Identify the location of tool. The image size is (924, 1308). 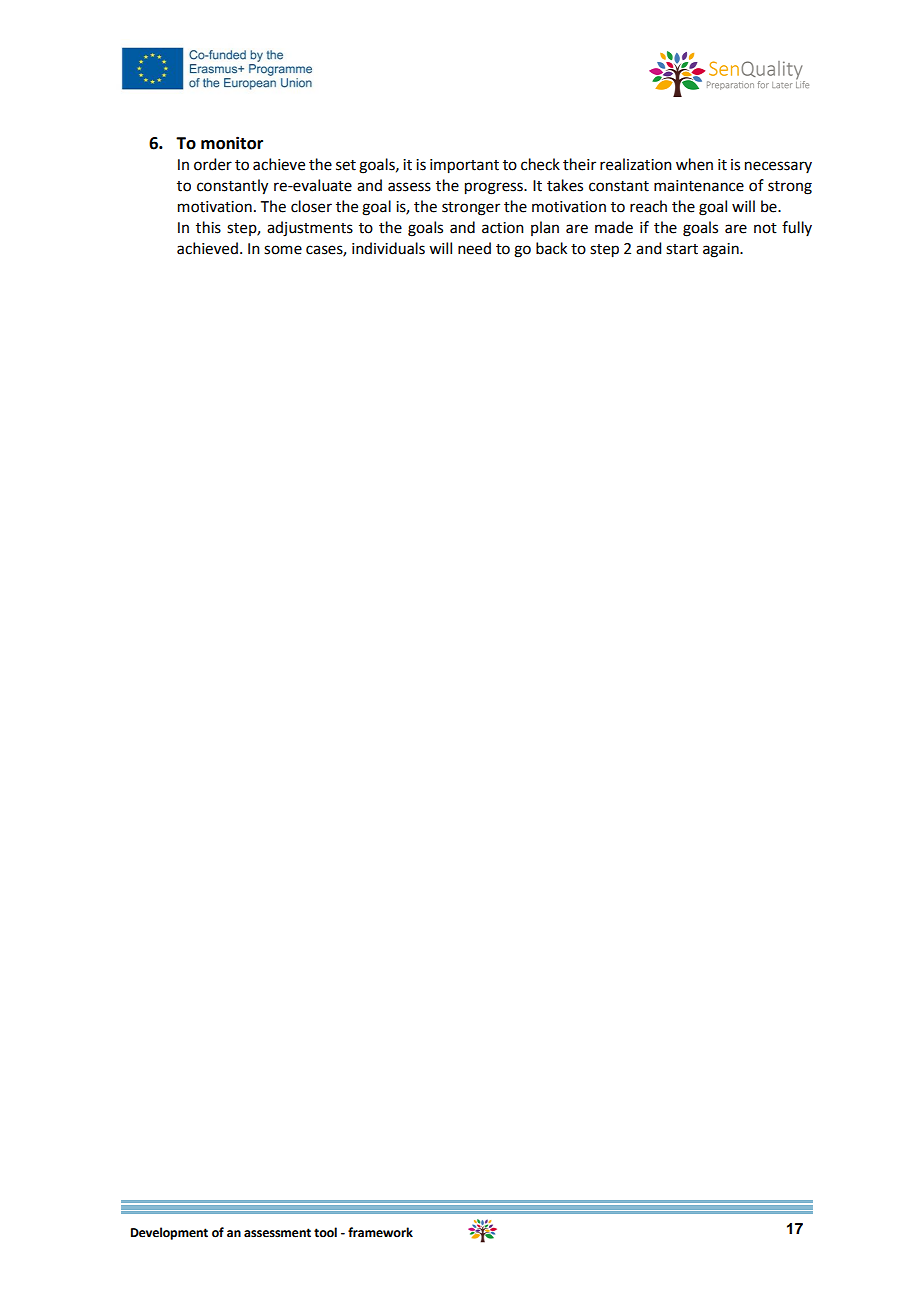
(325, 1232).
